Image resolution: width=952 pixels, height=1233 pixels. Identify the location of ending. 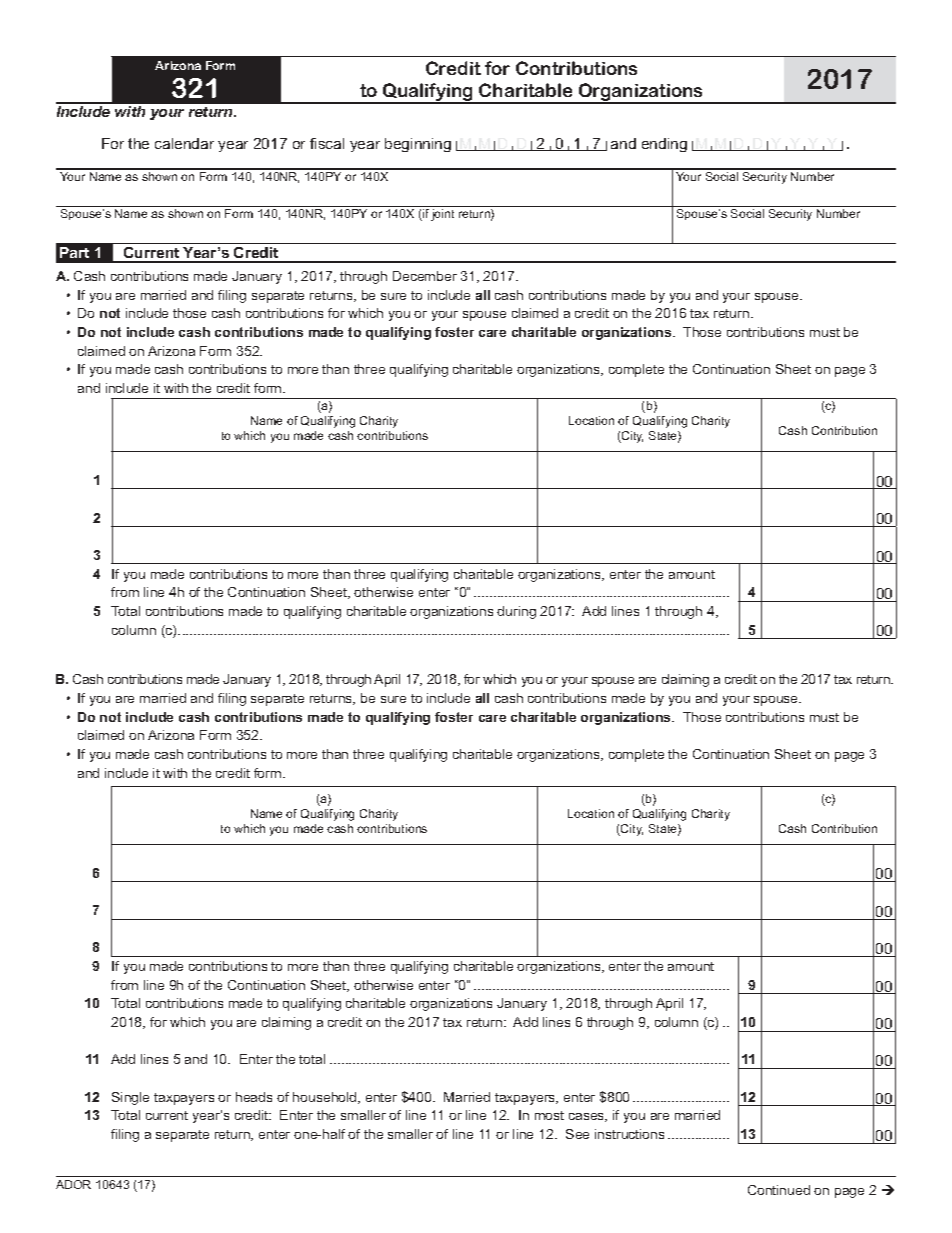
(664, 145).
